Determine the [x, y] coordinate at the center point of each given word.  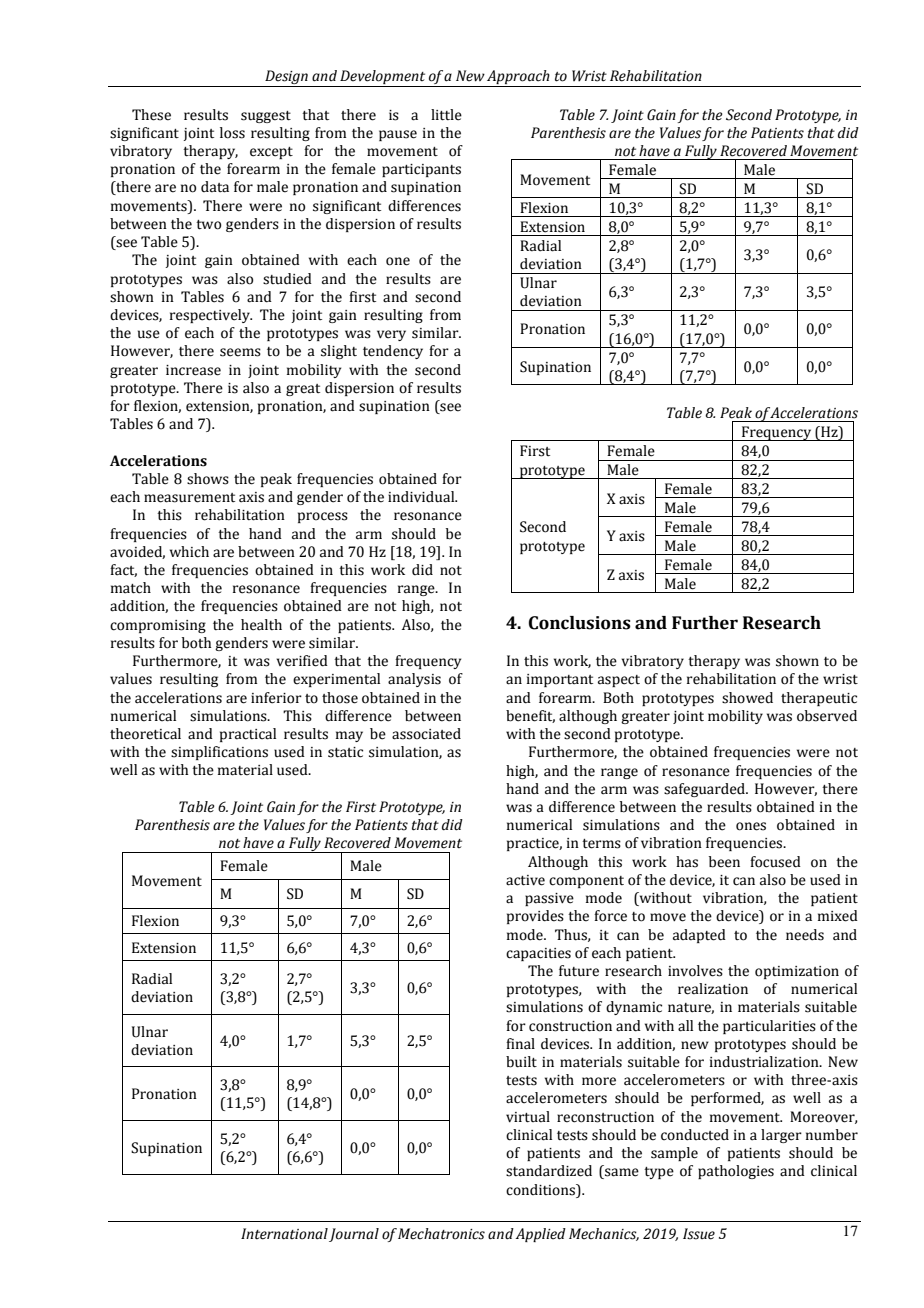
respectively [211, 316]
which [189, 552]
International [284, 1234]
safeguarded [705, 790]
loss [232, 133]
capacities [538, 954]
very [391, 335]
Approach [518, 78]
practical [248, 735]
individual [422, 497]
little [446, 115]
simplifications [219, 753]
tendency [393, 352]
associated [426, 734]
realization [713, 989]
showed [747, 698]
